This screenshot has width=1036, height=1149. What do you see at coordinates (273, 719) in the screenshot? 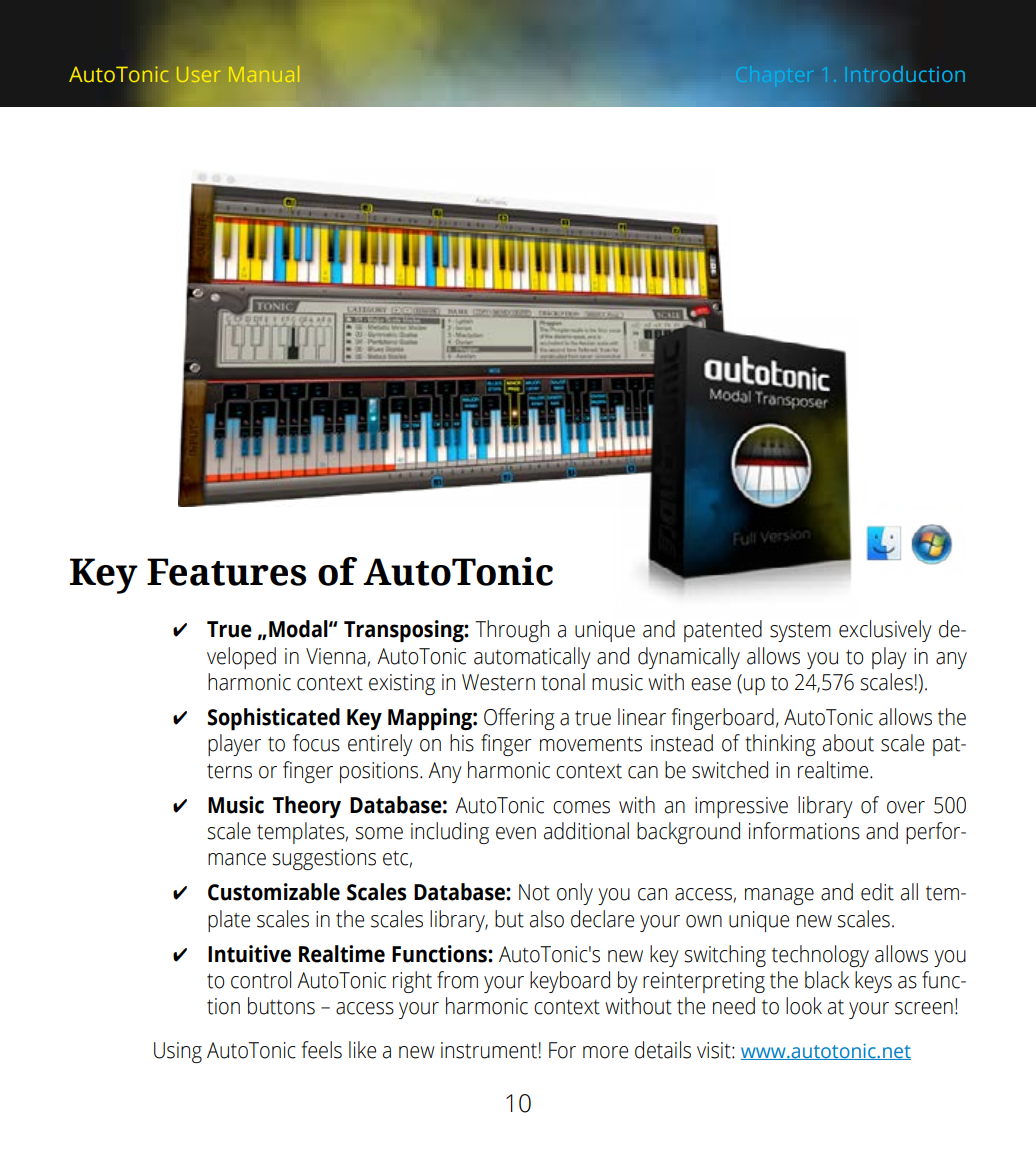
I see `Sophisticated` at bounding box center [273, 719].
